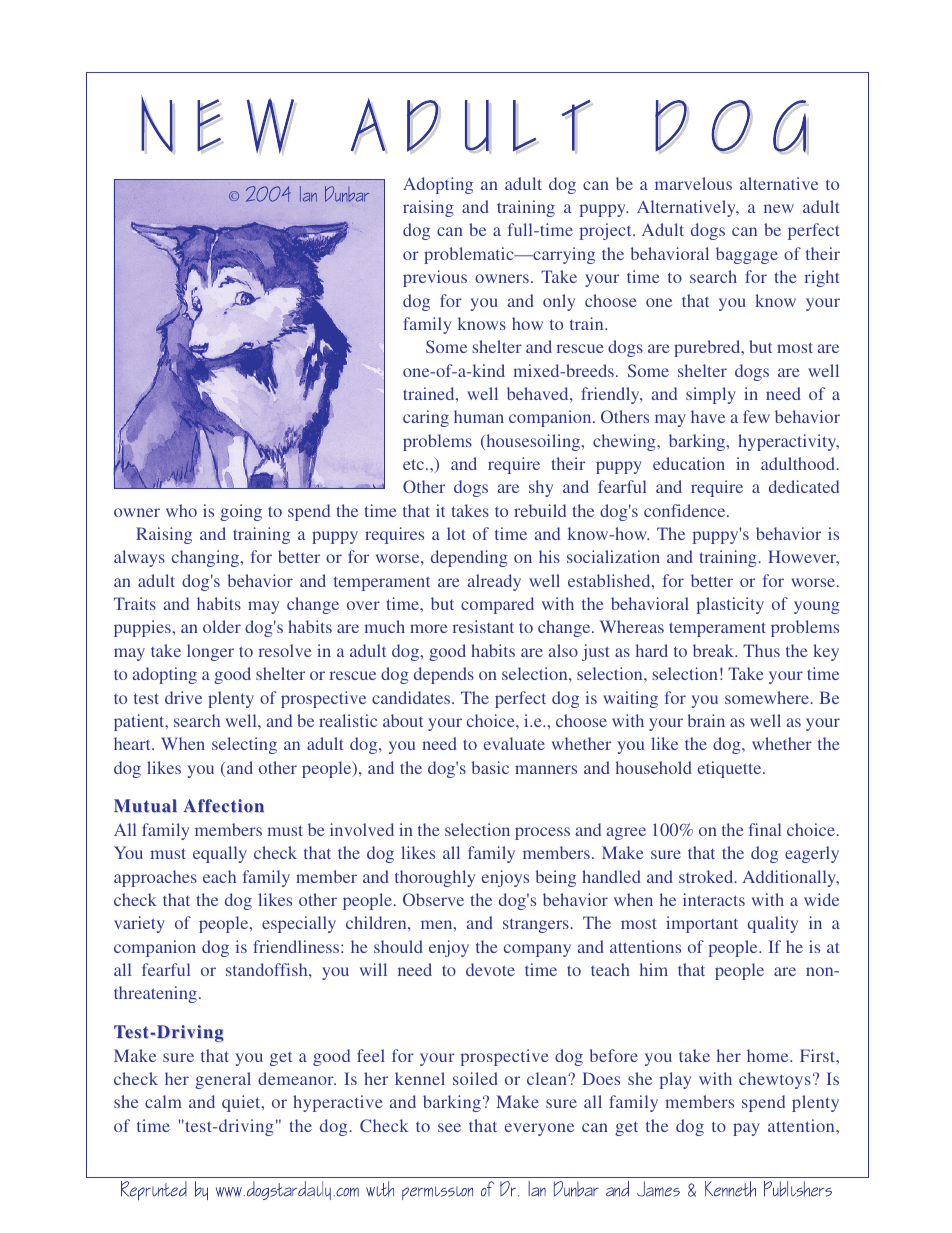 Image resolution: width=952 pixels, height=1233 pixels. What do you see at coordinates (242, 1103) in the page?
I see `quiet` at bounding box center [242, 1103].
